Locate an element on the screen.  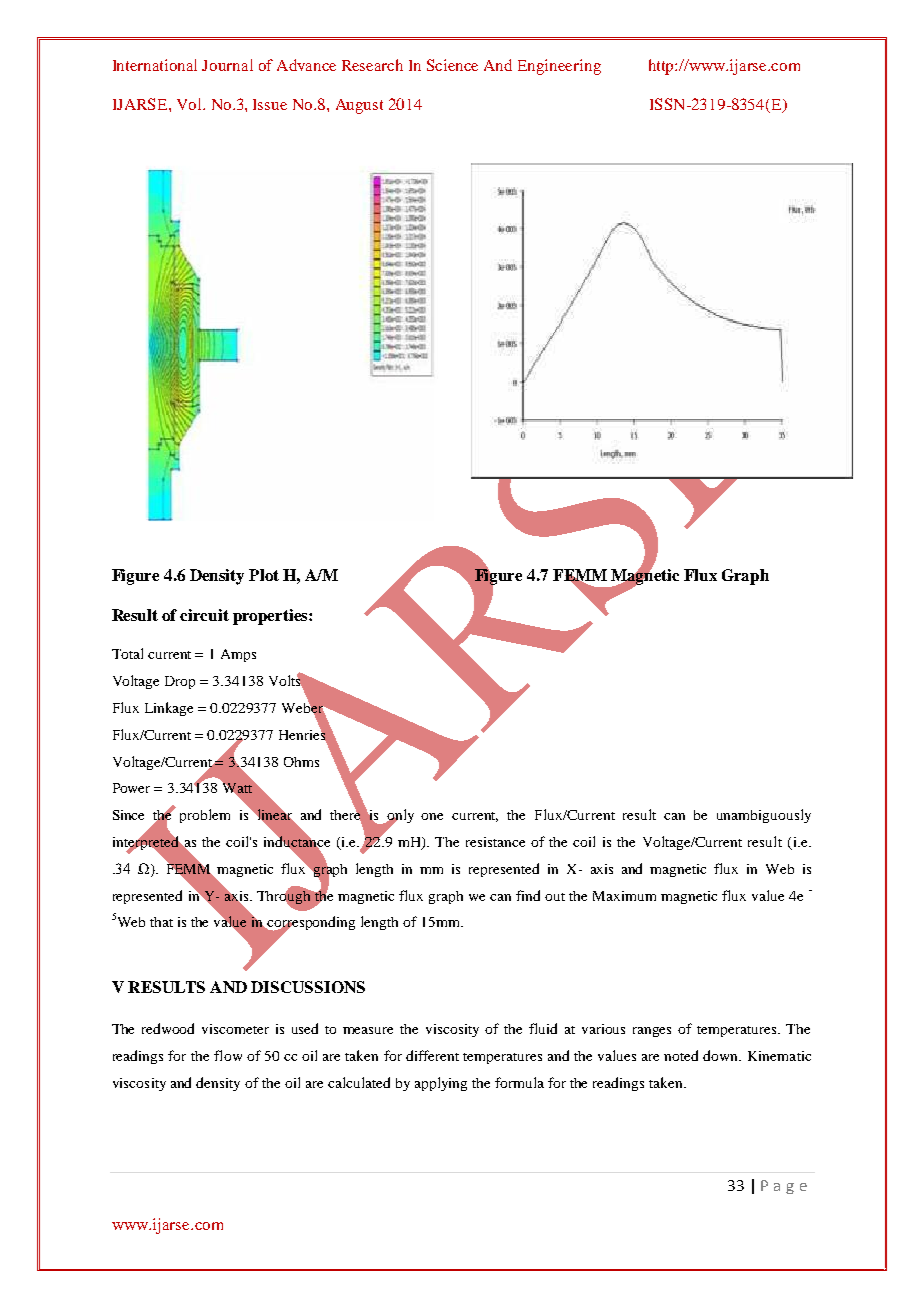
Linkage is located at coordinates (169, 709).
